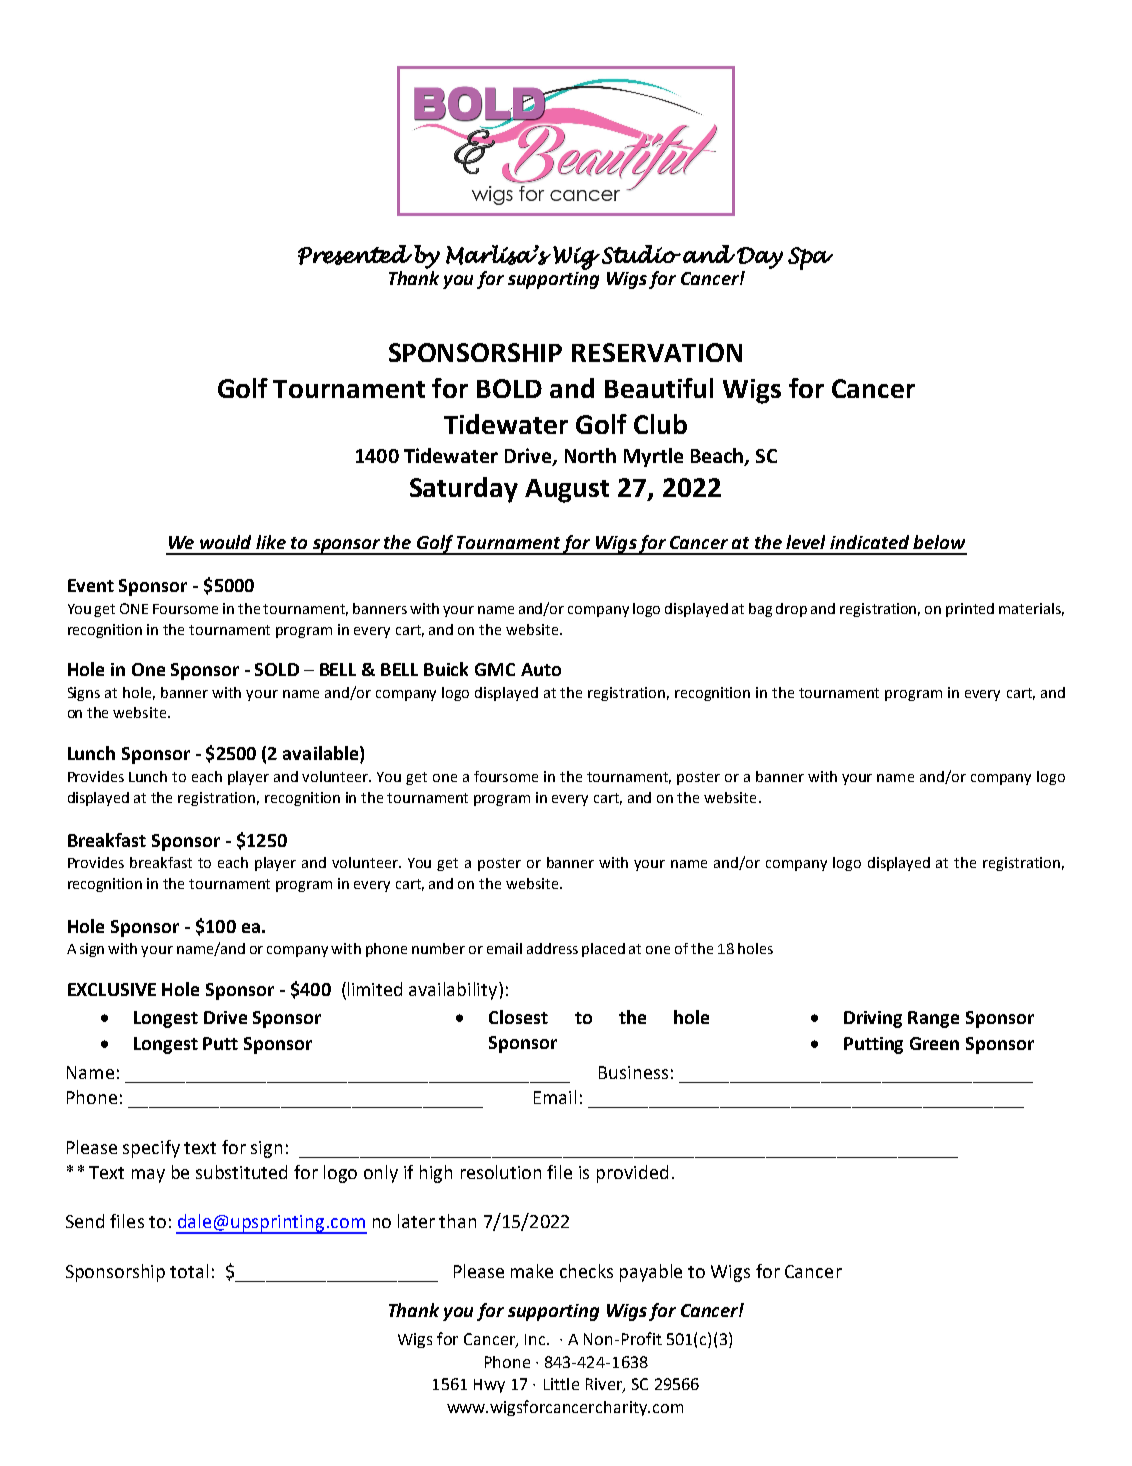  What do you see at coordinates (151, 1149) in the screenshot?
I see `specify` at bounding box center [151, 1149].
